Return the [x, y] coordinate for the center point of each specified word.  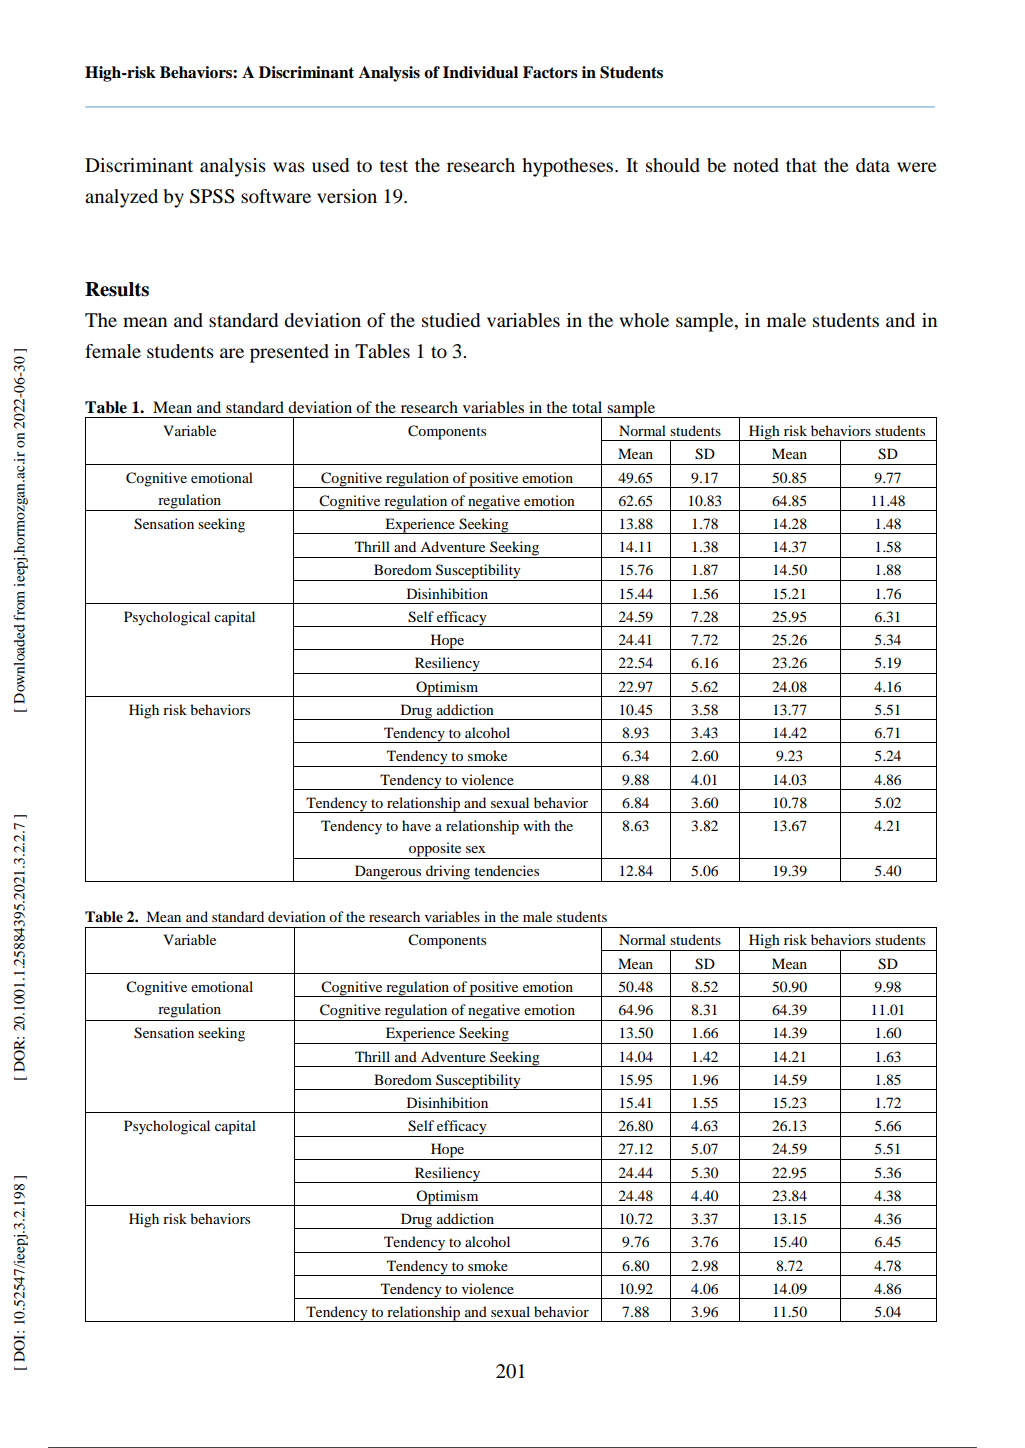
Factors [550, 72]
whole [644, 320]
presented [289, 353]
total [587, 407]
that [801, 165]
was [289, 167]
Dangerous [388, 873]
